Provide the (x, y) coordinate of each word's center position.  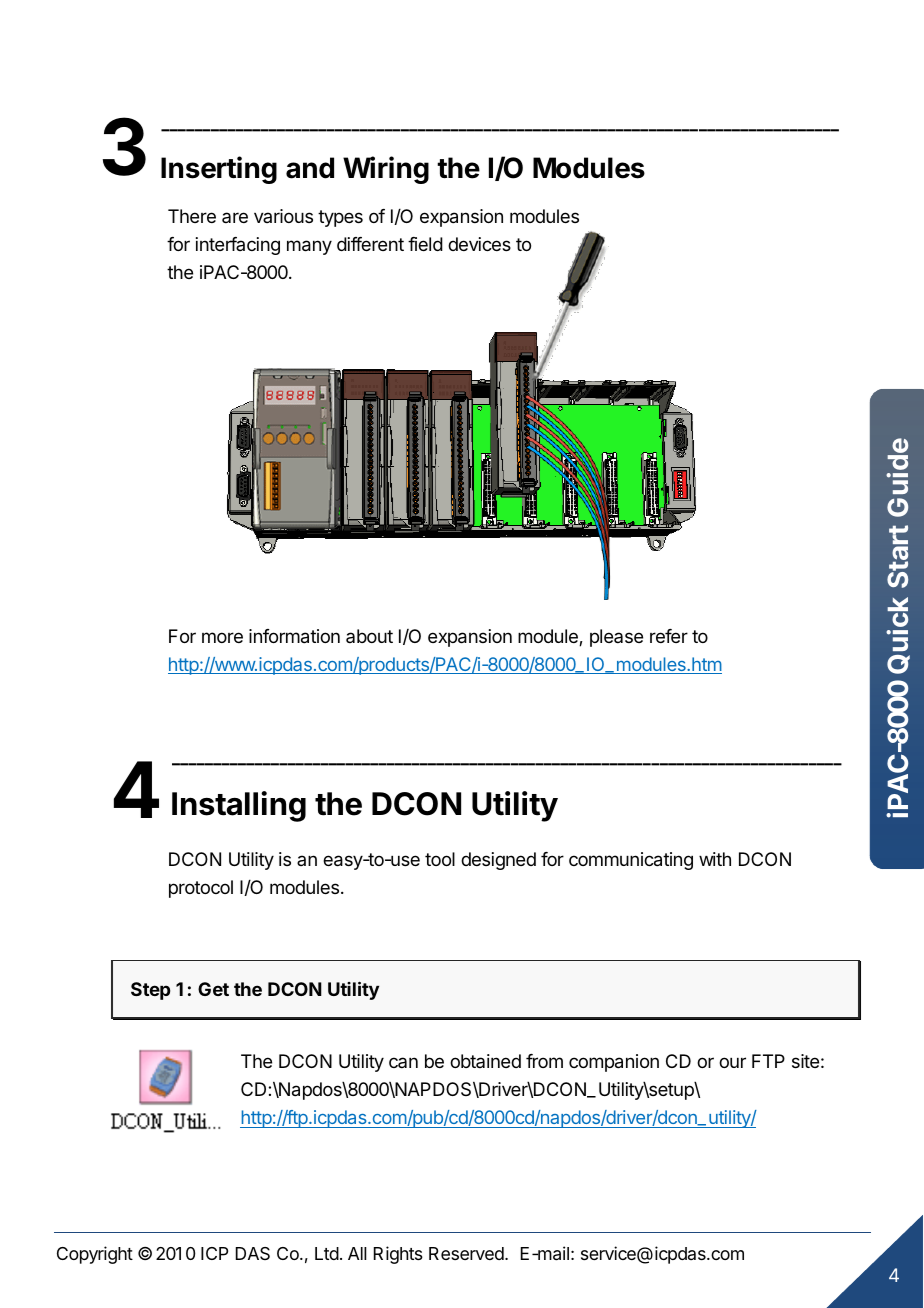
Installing (239, 806)
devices (479, 244)
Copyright (95, 1255)
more (222, 637)
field (425, 244)
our (732, 1062)
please (616, 638)
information (294, 636)
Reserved (467, 1253)
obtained (485, 1061)
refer (669, 636)
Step (150, 991)
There (192, 216)
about (369, 636)
